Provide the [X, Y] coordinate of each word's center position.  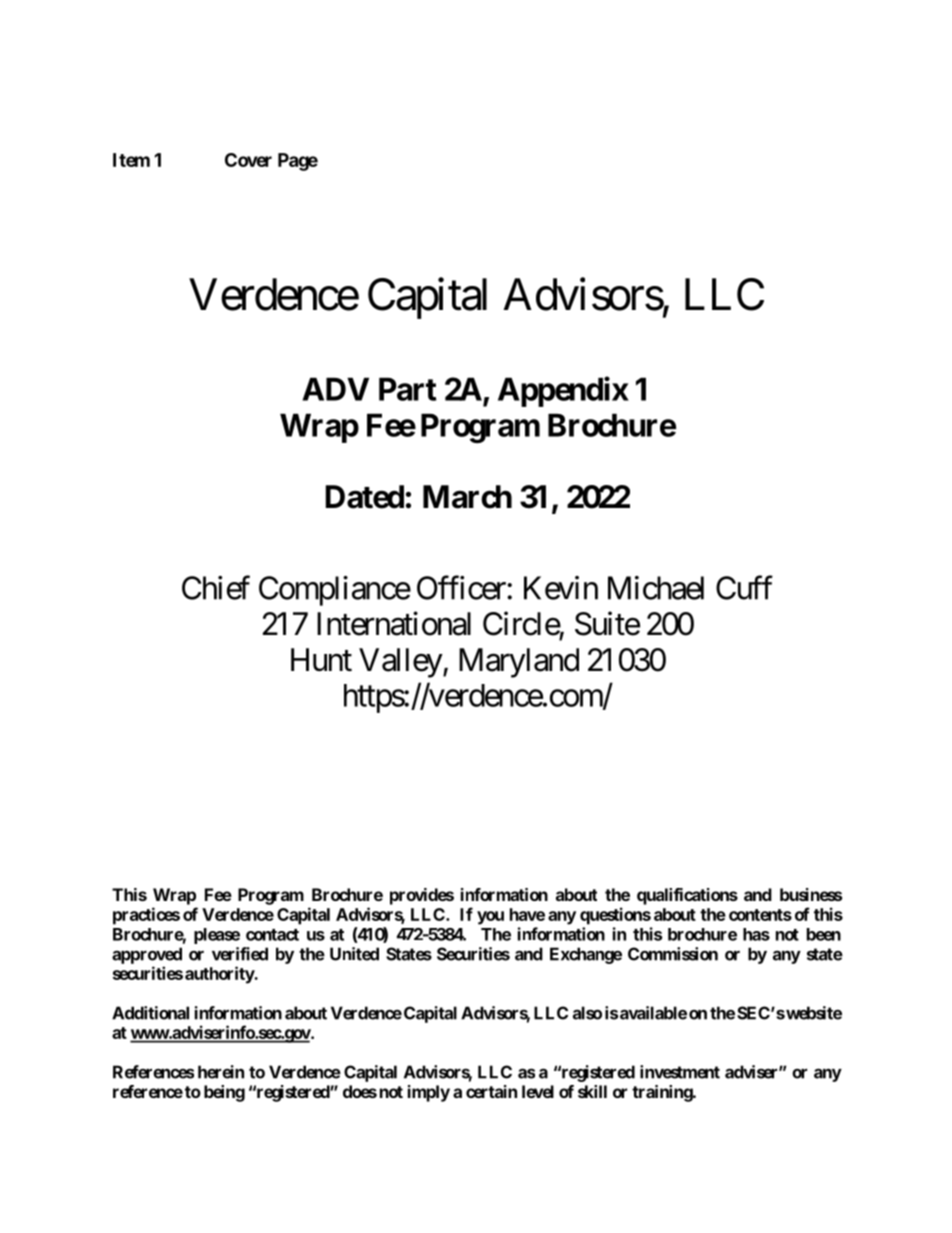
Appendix [563, 392]
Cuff [744, 588]
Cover [248, 160]
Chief [216, 588]
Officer [462, 588]
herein [221, 1072]
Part [408, 389]
